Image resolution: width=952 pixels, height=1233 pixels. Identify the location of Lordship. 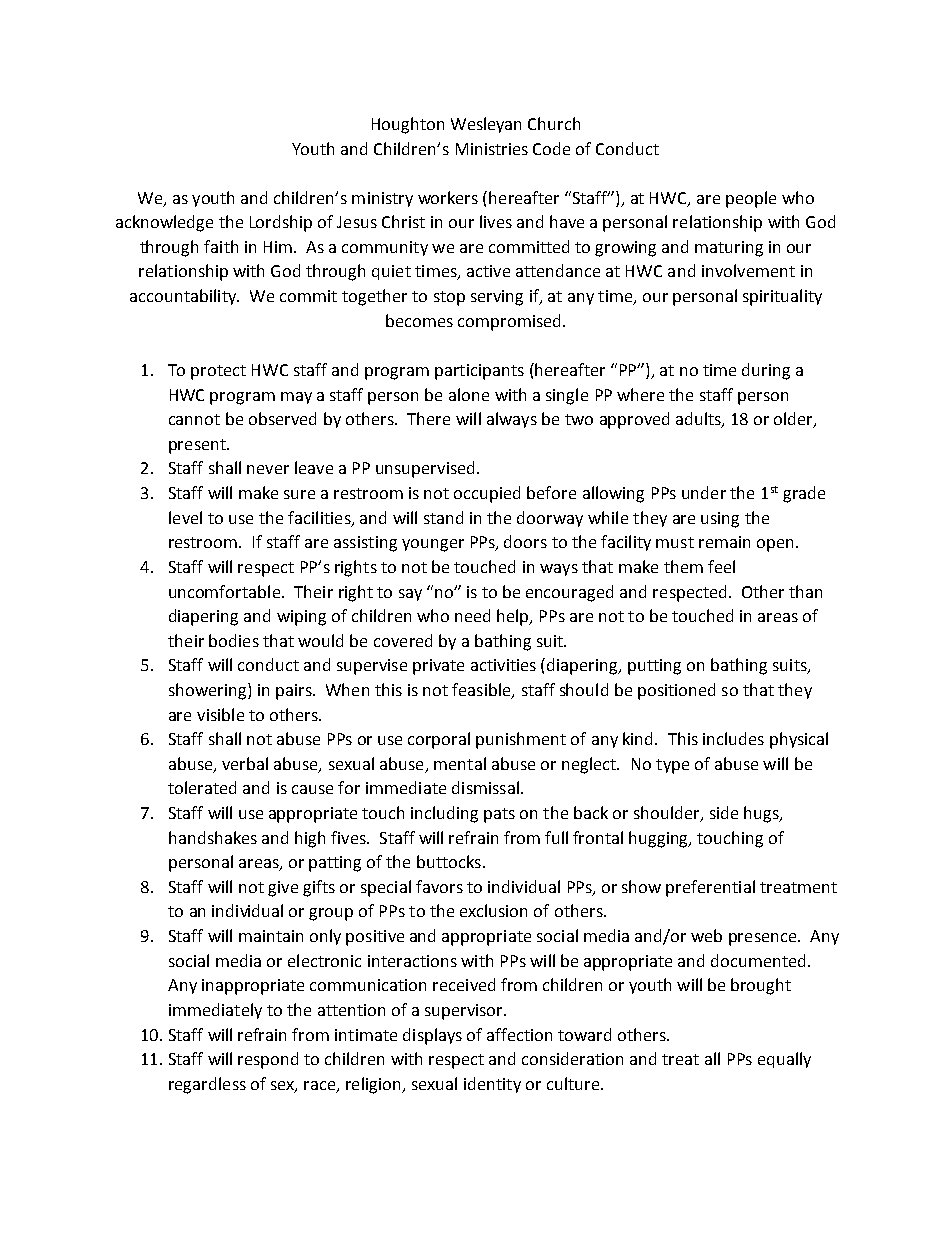
(281, 223).
